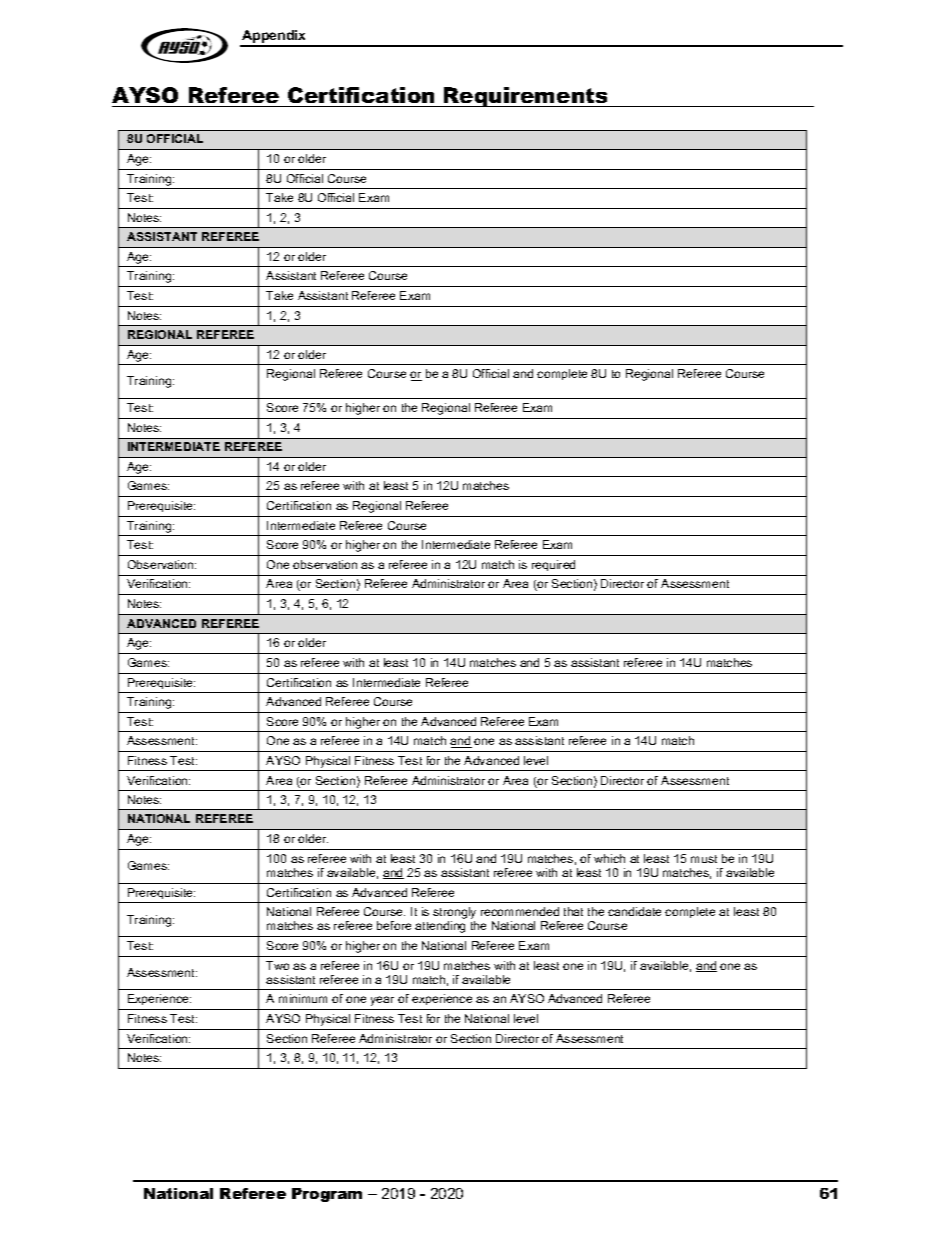 Image resolution: width=952 pixels, height=1233 pixels. Describe the element at coordinates (277, 965) in the image. I see `Two` at that location.
